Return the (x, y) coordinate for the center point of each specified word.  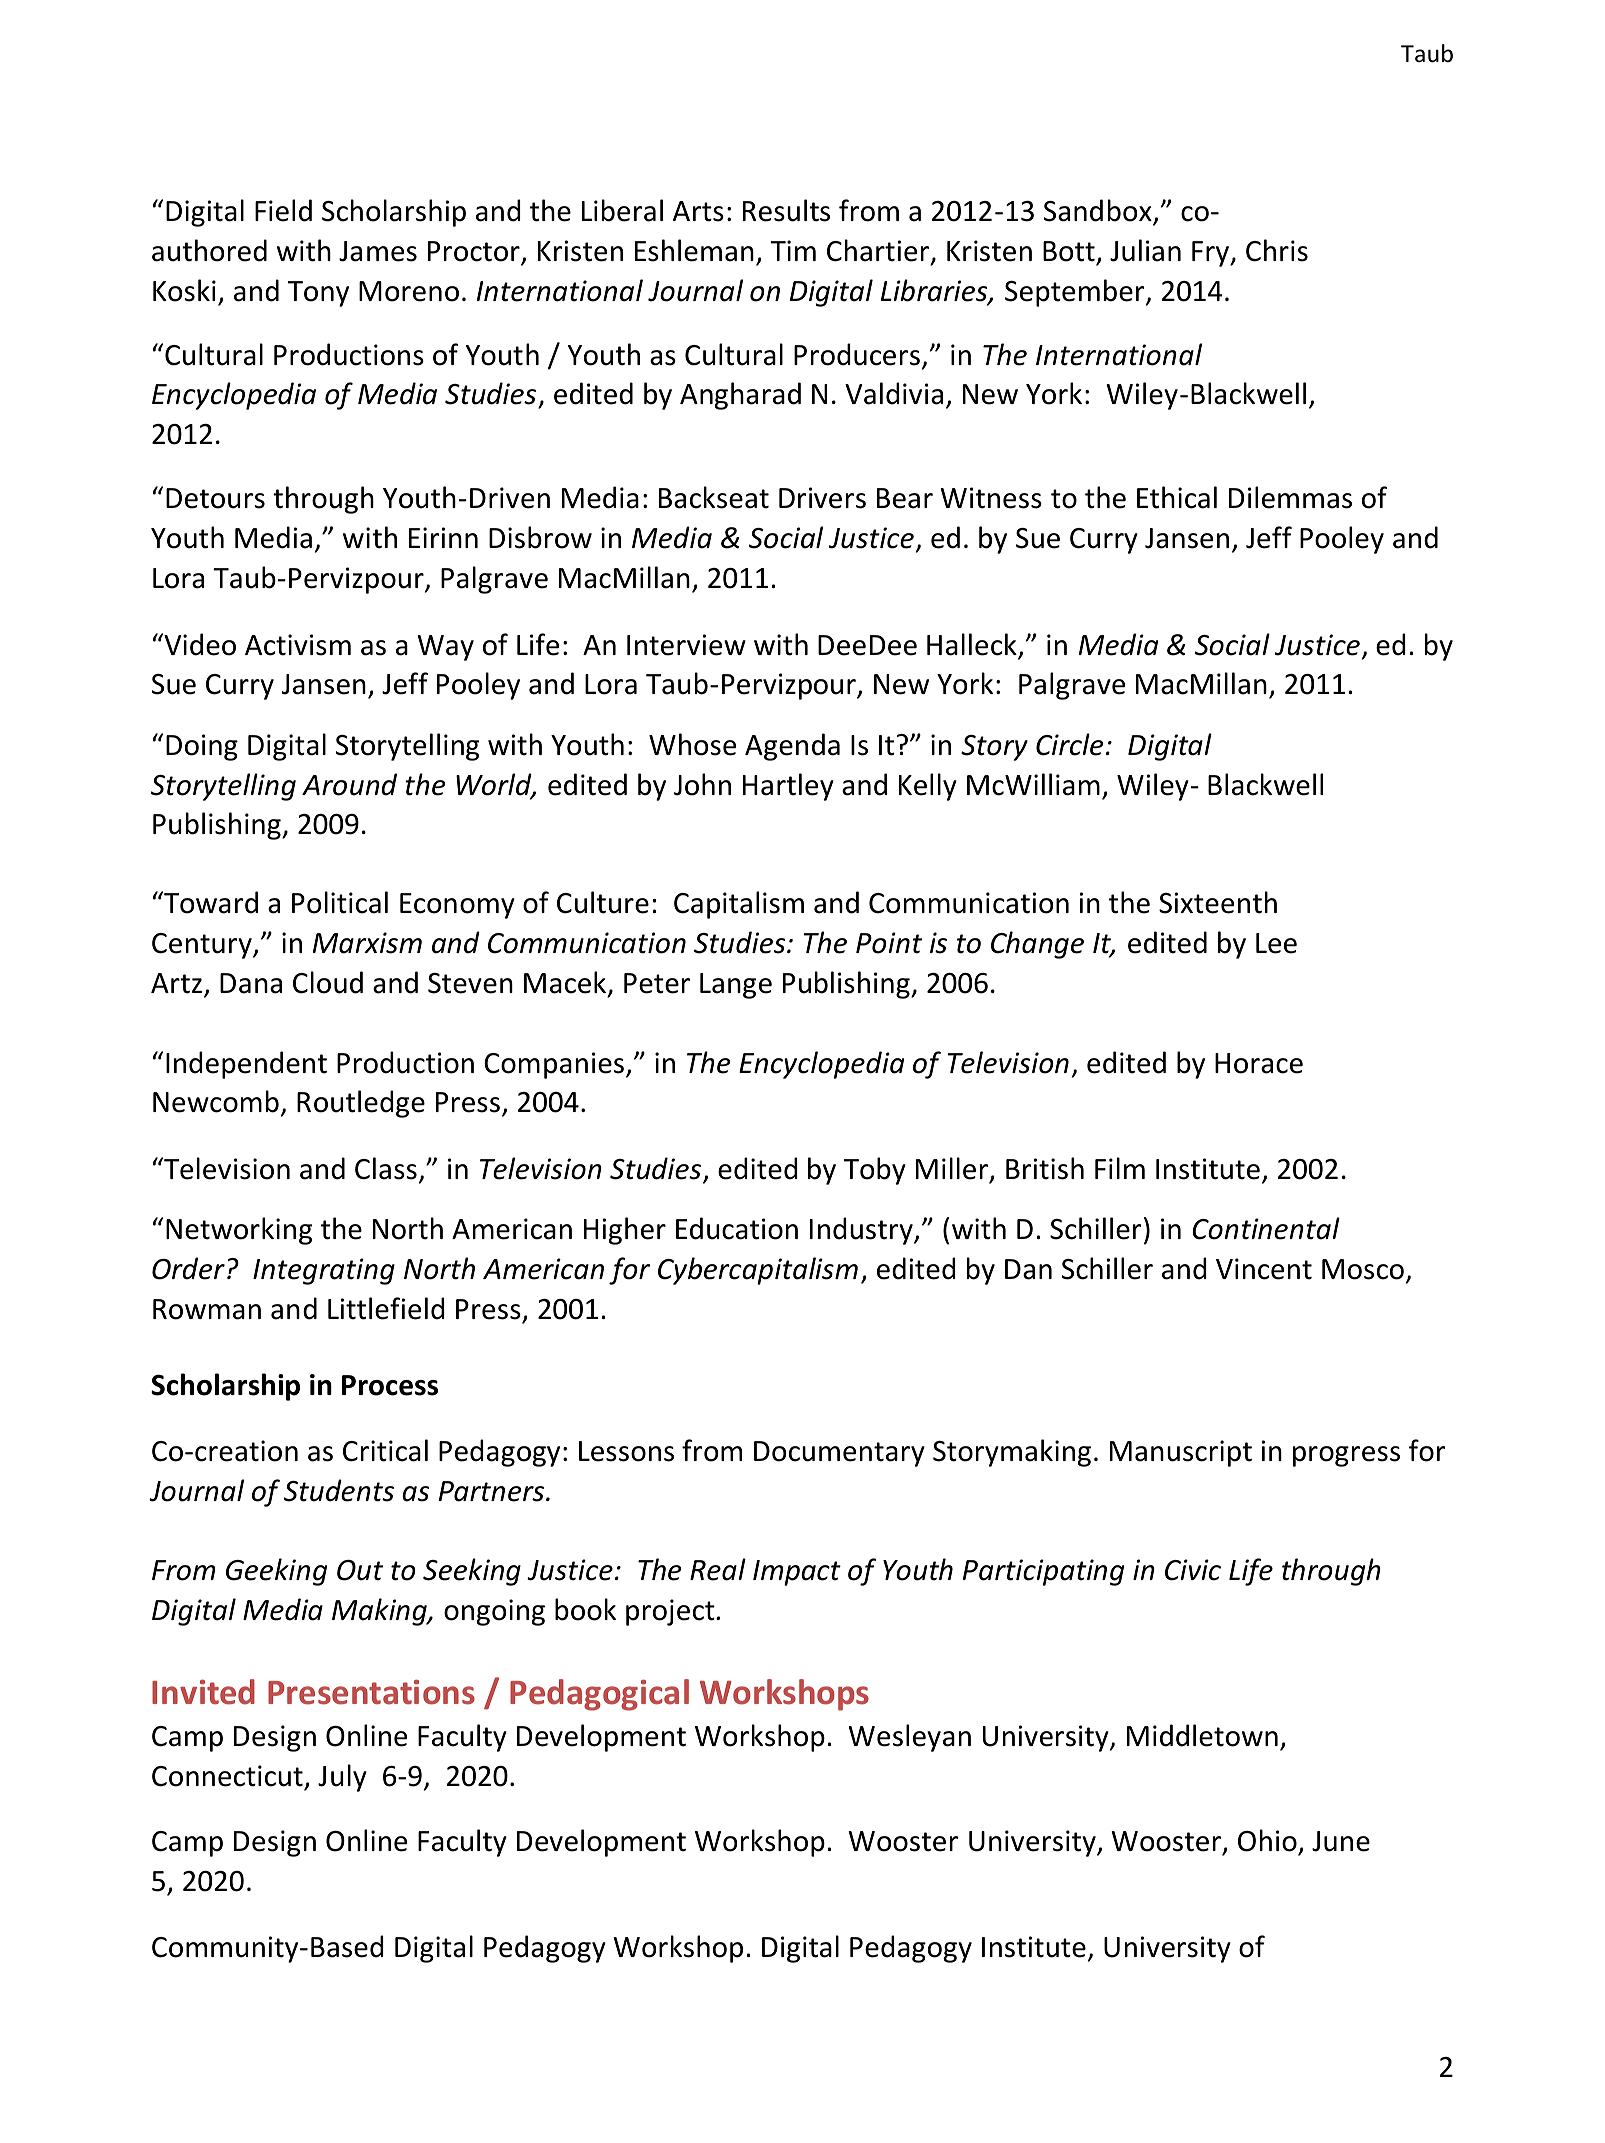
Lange (736, 986)
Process (390, 1385)
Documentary (839, 1454)
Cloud (328, 982)
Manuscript (1181, 1453)
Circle (1069, 744)
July (342, 1778)
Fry (1212, 254)
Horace (1259, 1063)
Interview (686, 645)
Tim (793, 250)
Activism (298, 645)
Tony (318, 294)
